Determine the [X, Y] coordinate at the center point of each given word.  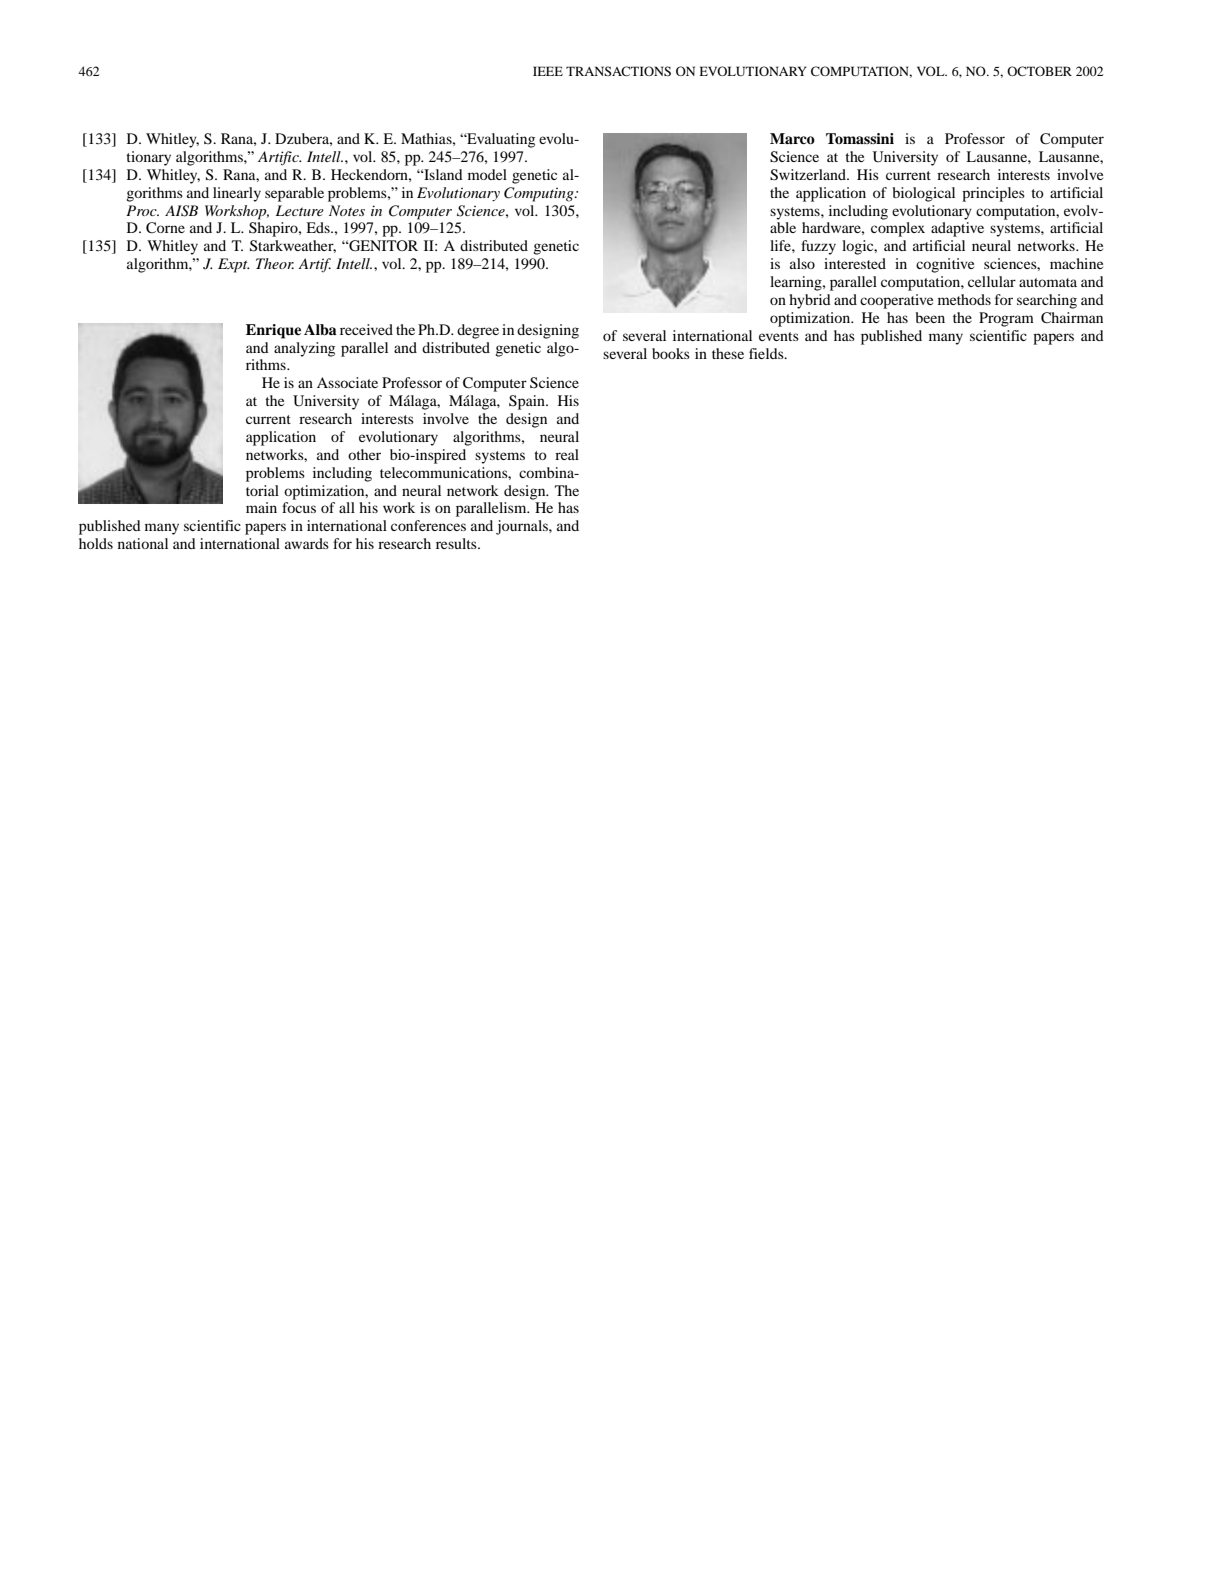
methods [964, 299]
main [261, 507]
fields [767, 353]
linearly [237, 194]
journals [523, 527]
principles [993, 194]
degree [478, 331]
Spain [528, 402]
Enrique [273, 331]
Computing [540, 194]
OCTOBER [1039, 71]
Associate [347, 382]
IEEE [548, 71]
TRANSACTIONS [618, 71]
